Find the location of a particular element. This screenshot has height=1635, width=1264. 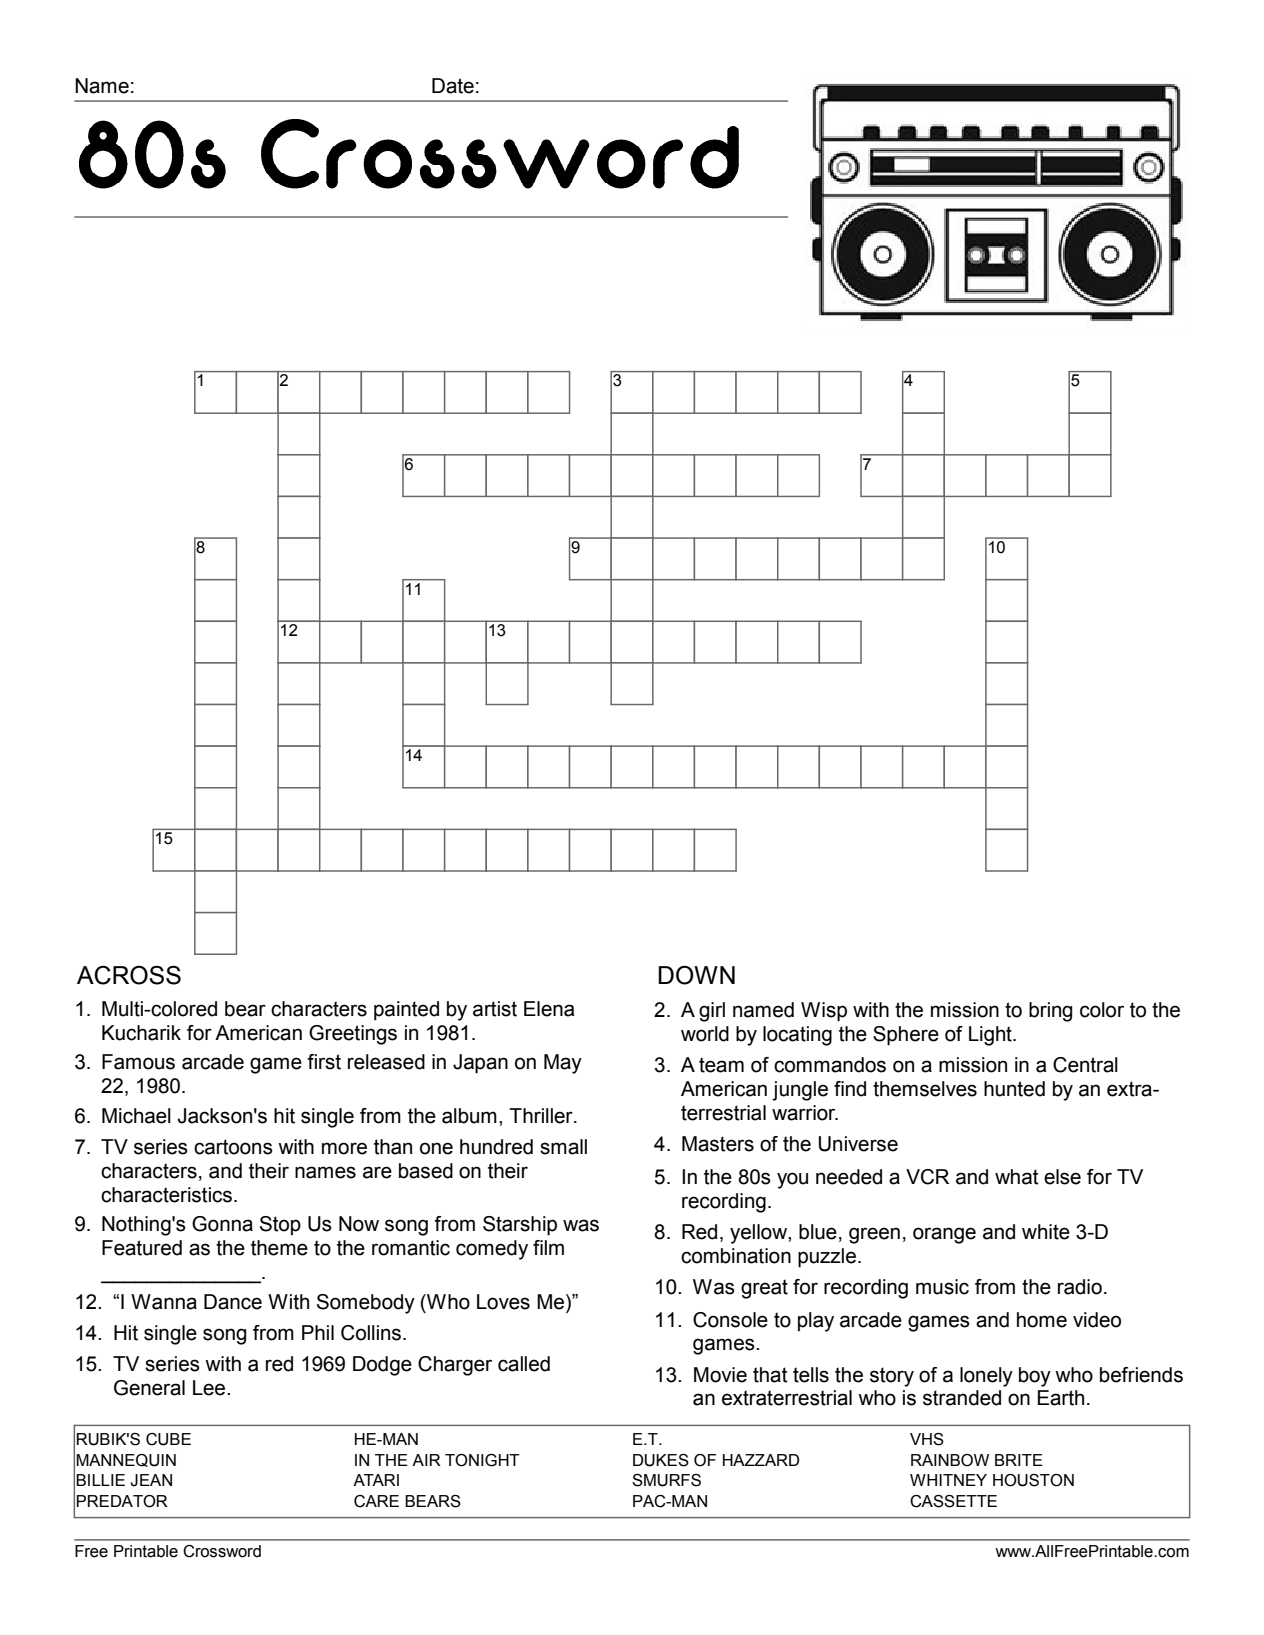

small is located at coordinates (563, 1147).
